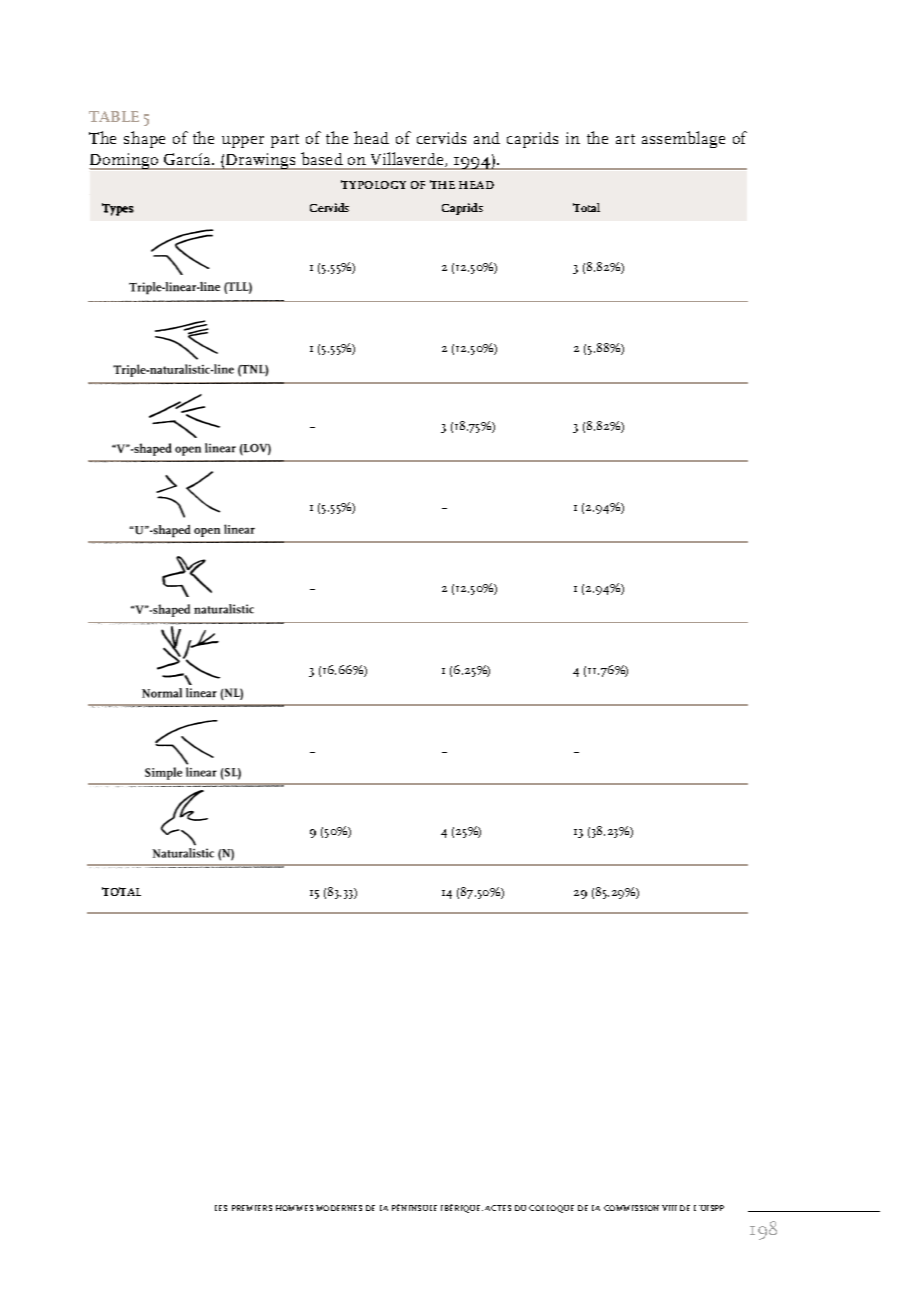 This image has height=1307, width=924. Describe the element at coordinates (262, 161) in the image. I see `Drawings` at that location.
